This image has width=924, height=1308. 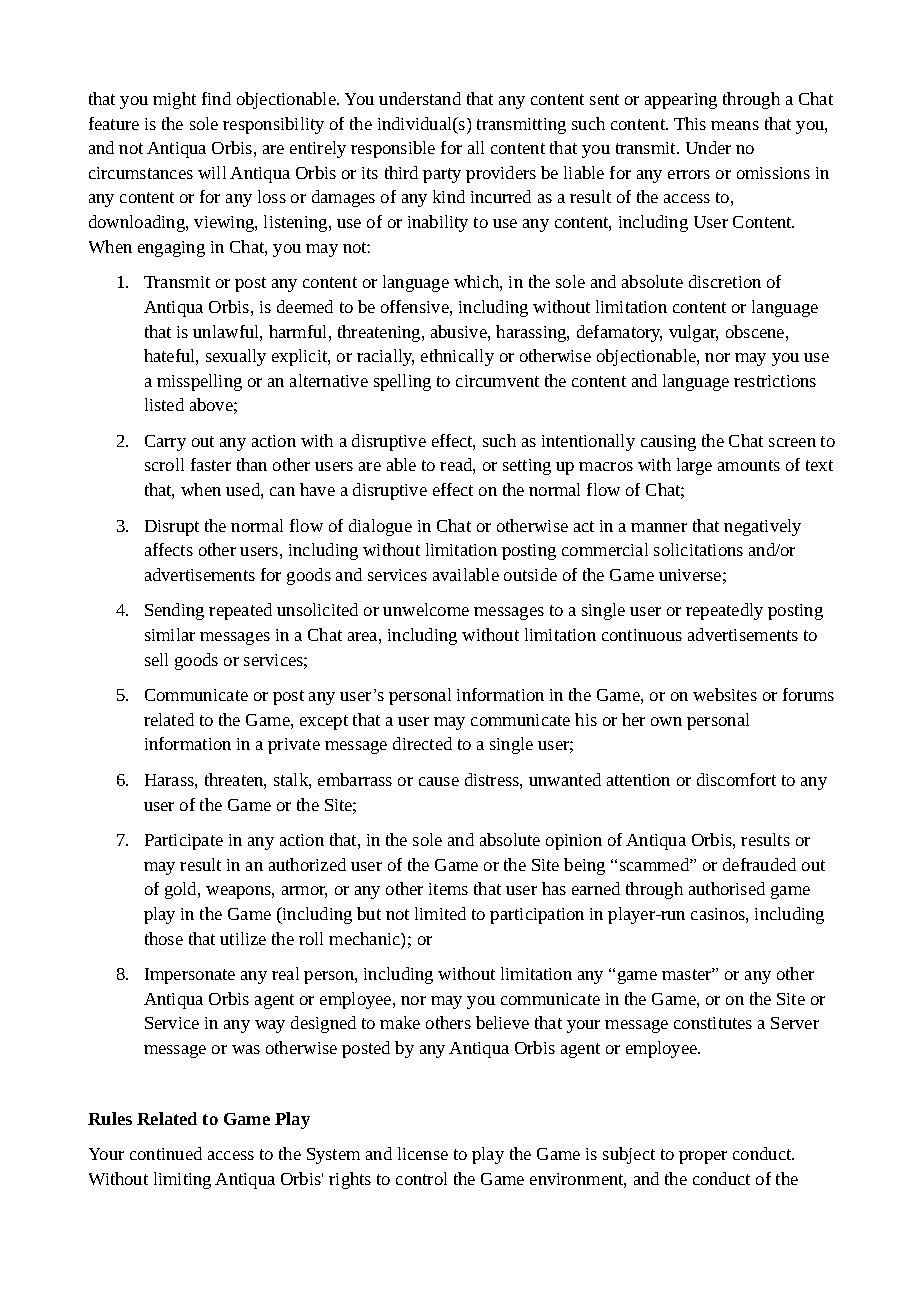 I want to click on setting, so click(x=527, y=467).
